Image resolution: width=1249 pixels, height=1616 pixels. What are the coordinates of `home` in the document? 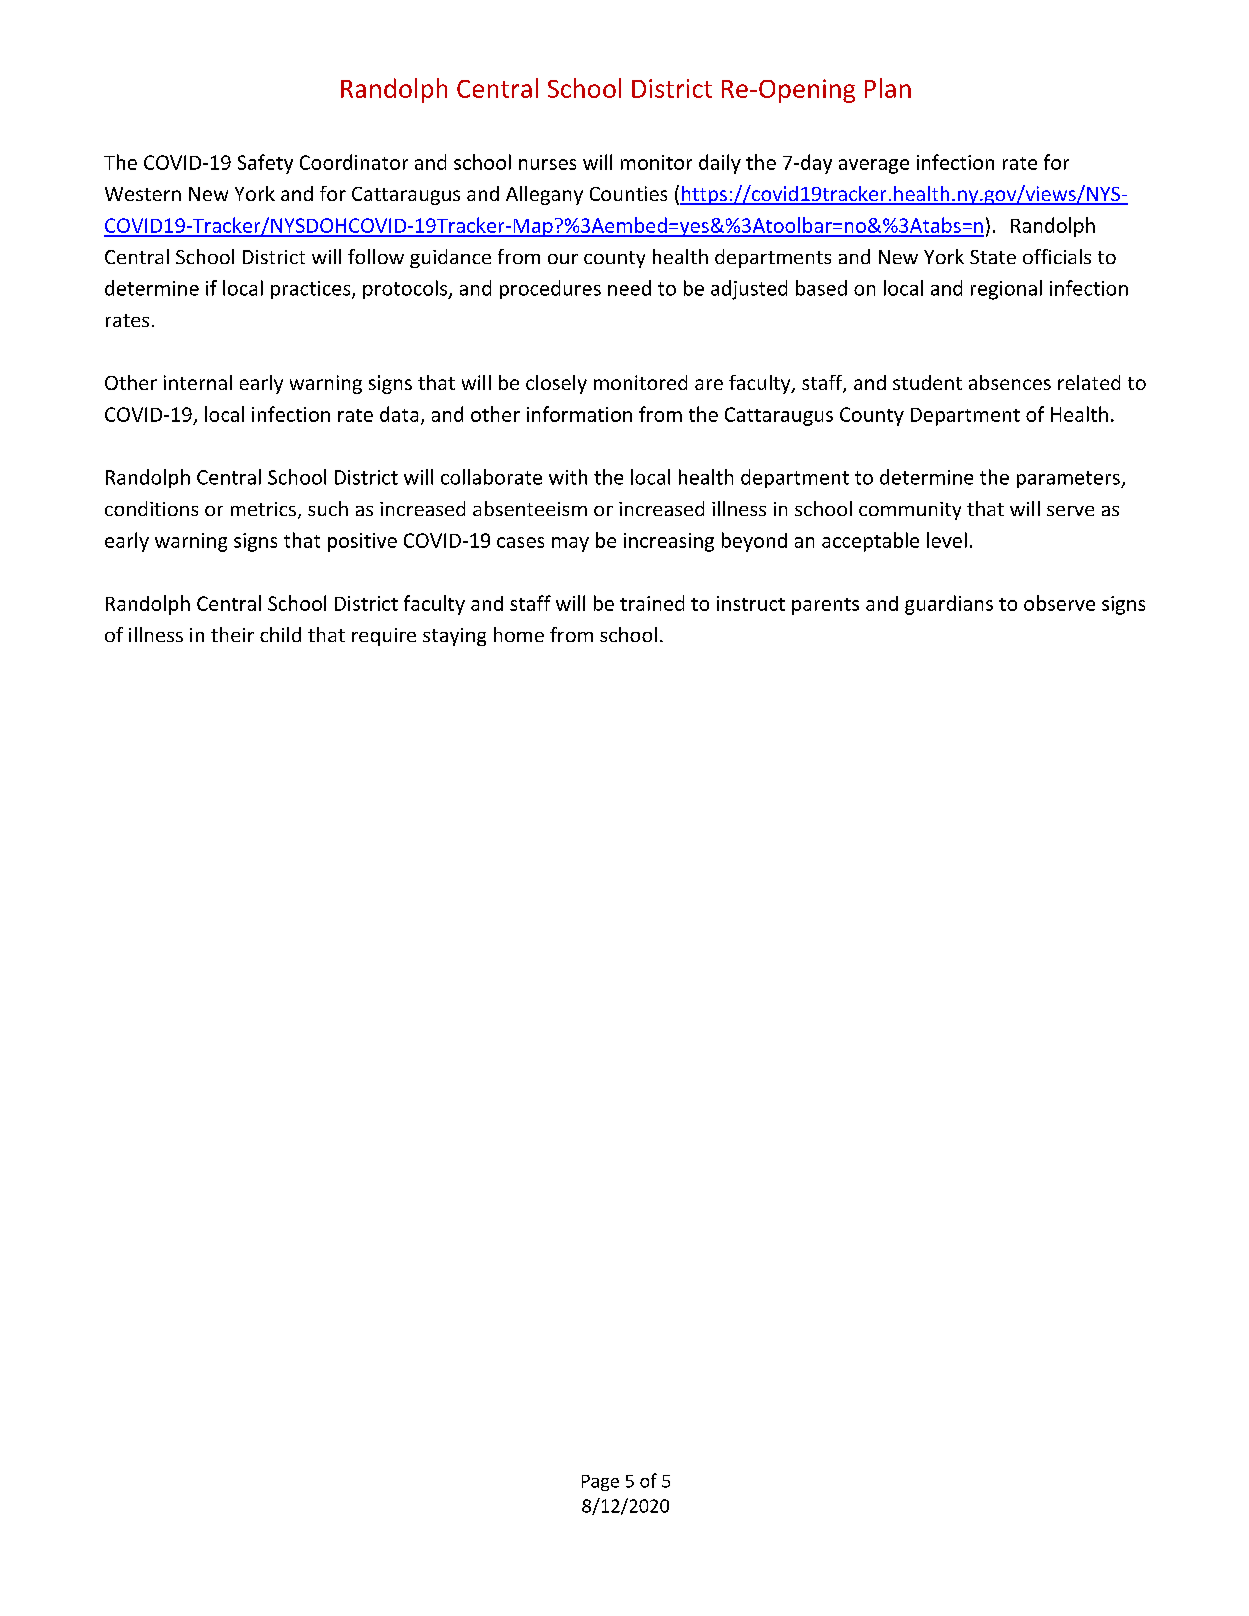 It's located at (519, 634).
